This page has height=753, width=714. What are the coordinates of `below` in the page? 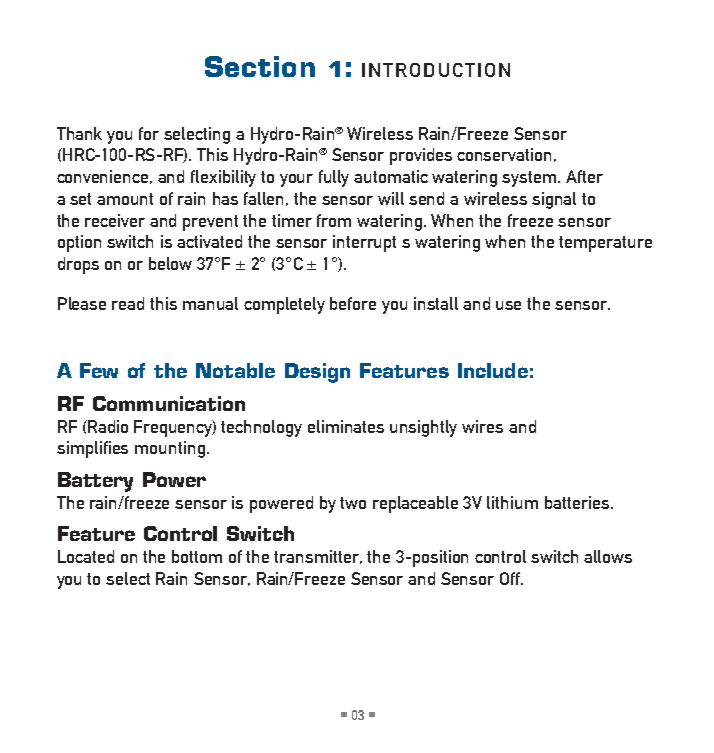 It's located at (170, 263).
